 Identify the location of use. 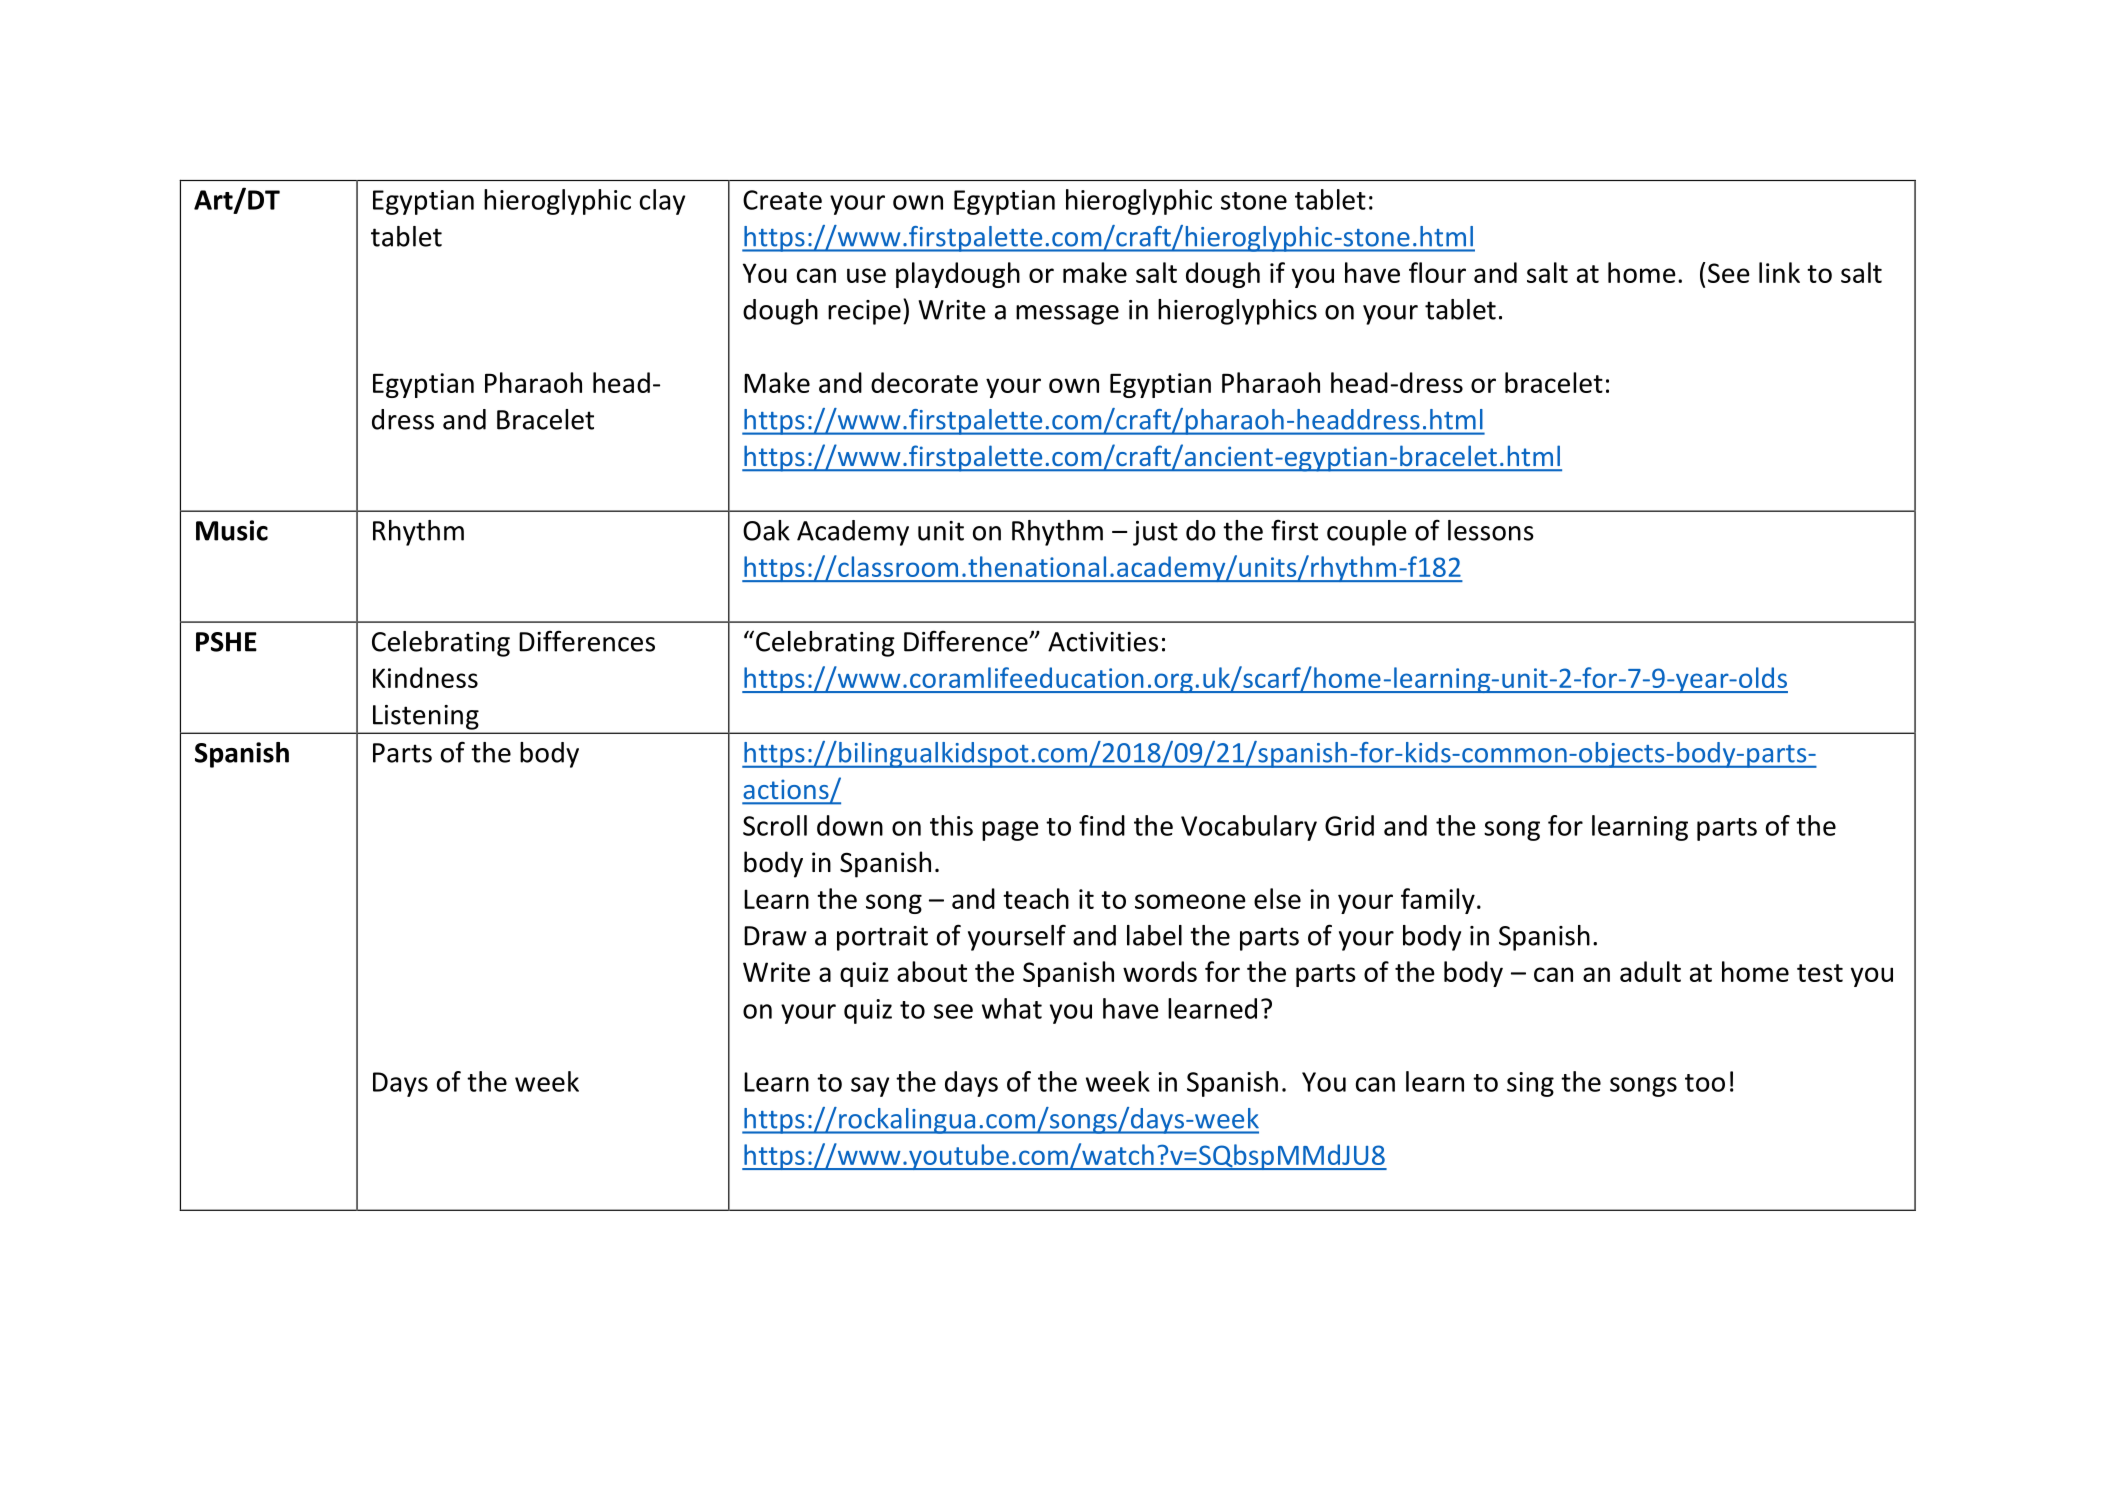
(866, 275).
